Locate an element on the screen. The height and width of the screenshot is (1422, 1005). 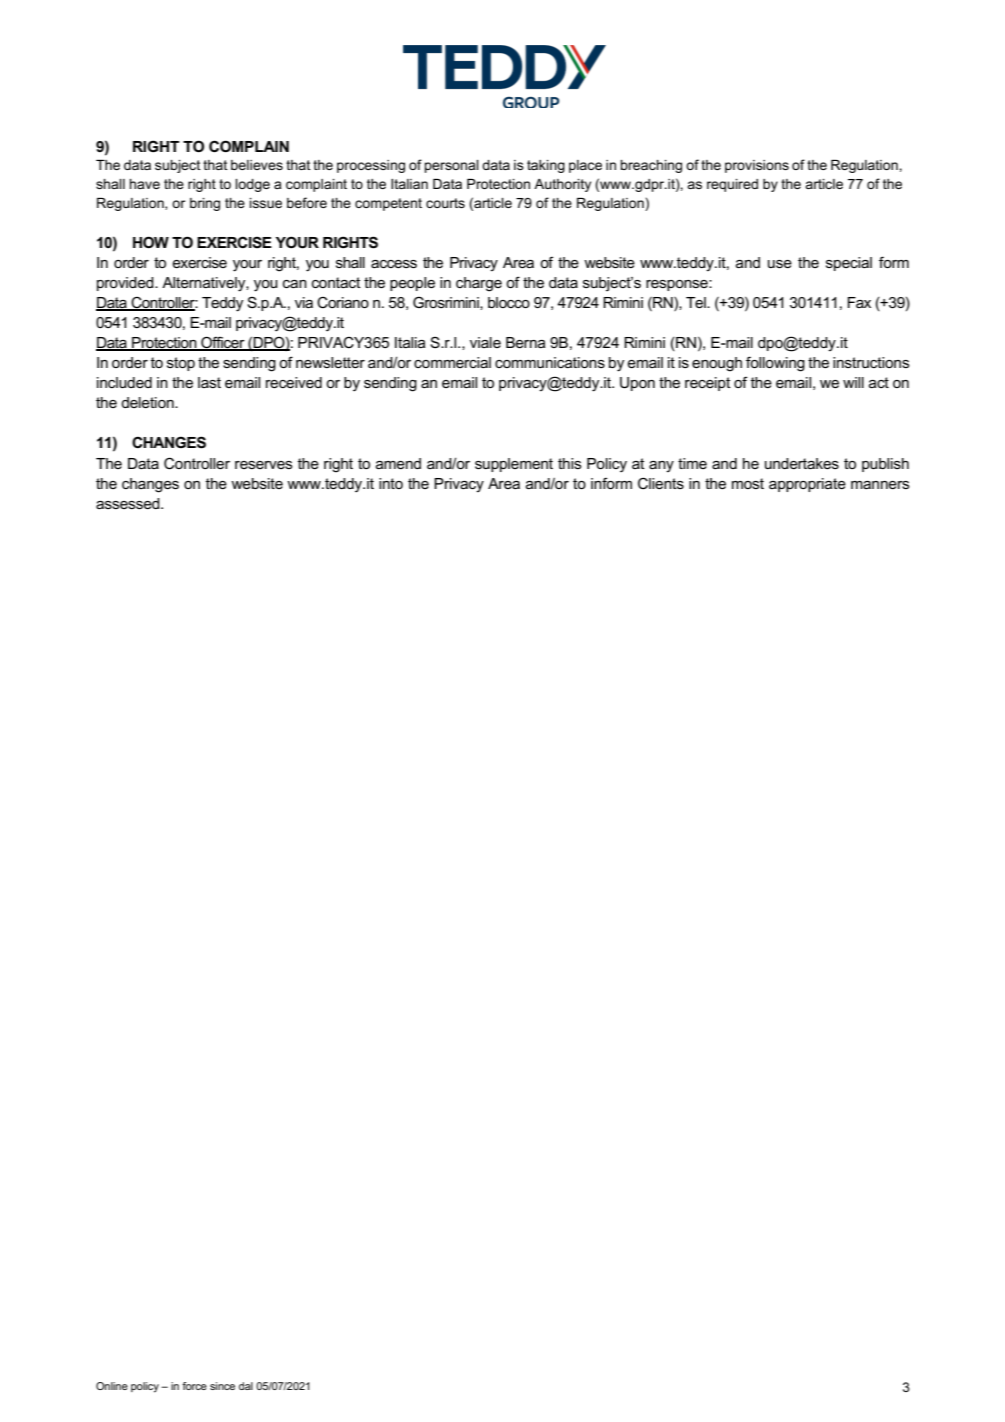
most is located at coordinates (748, 483).
